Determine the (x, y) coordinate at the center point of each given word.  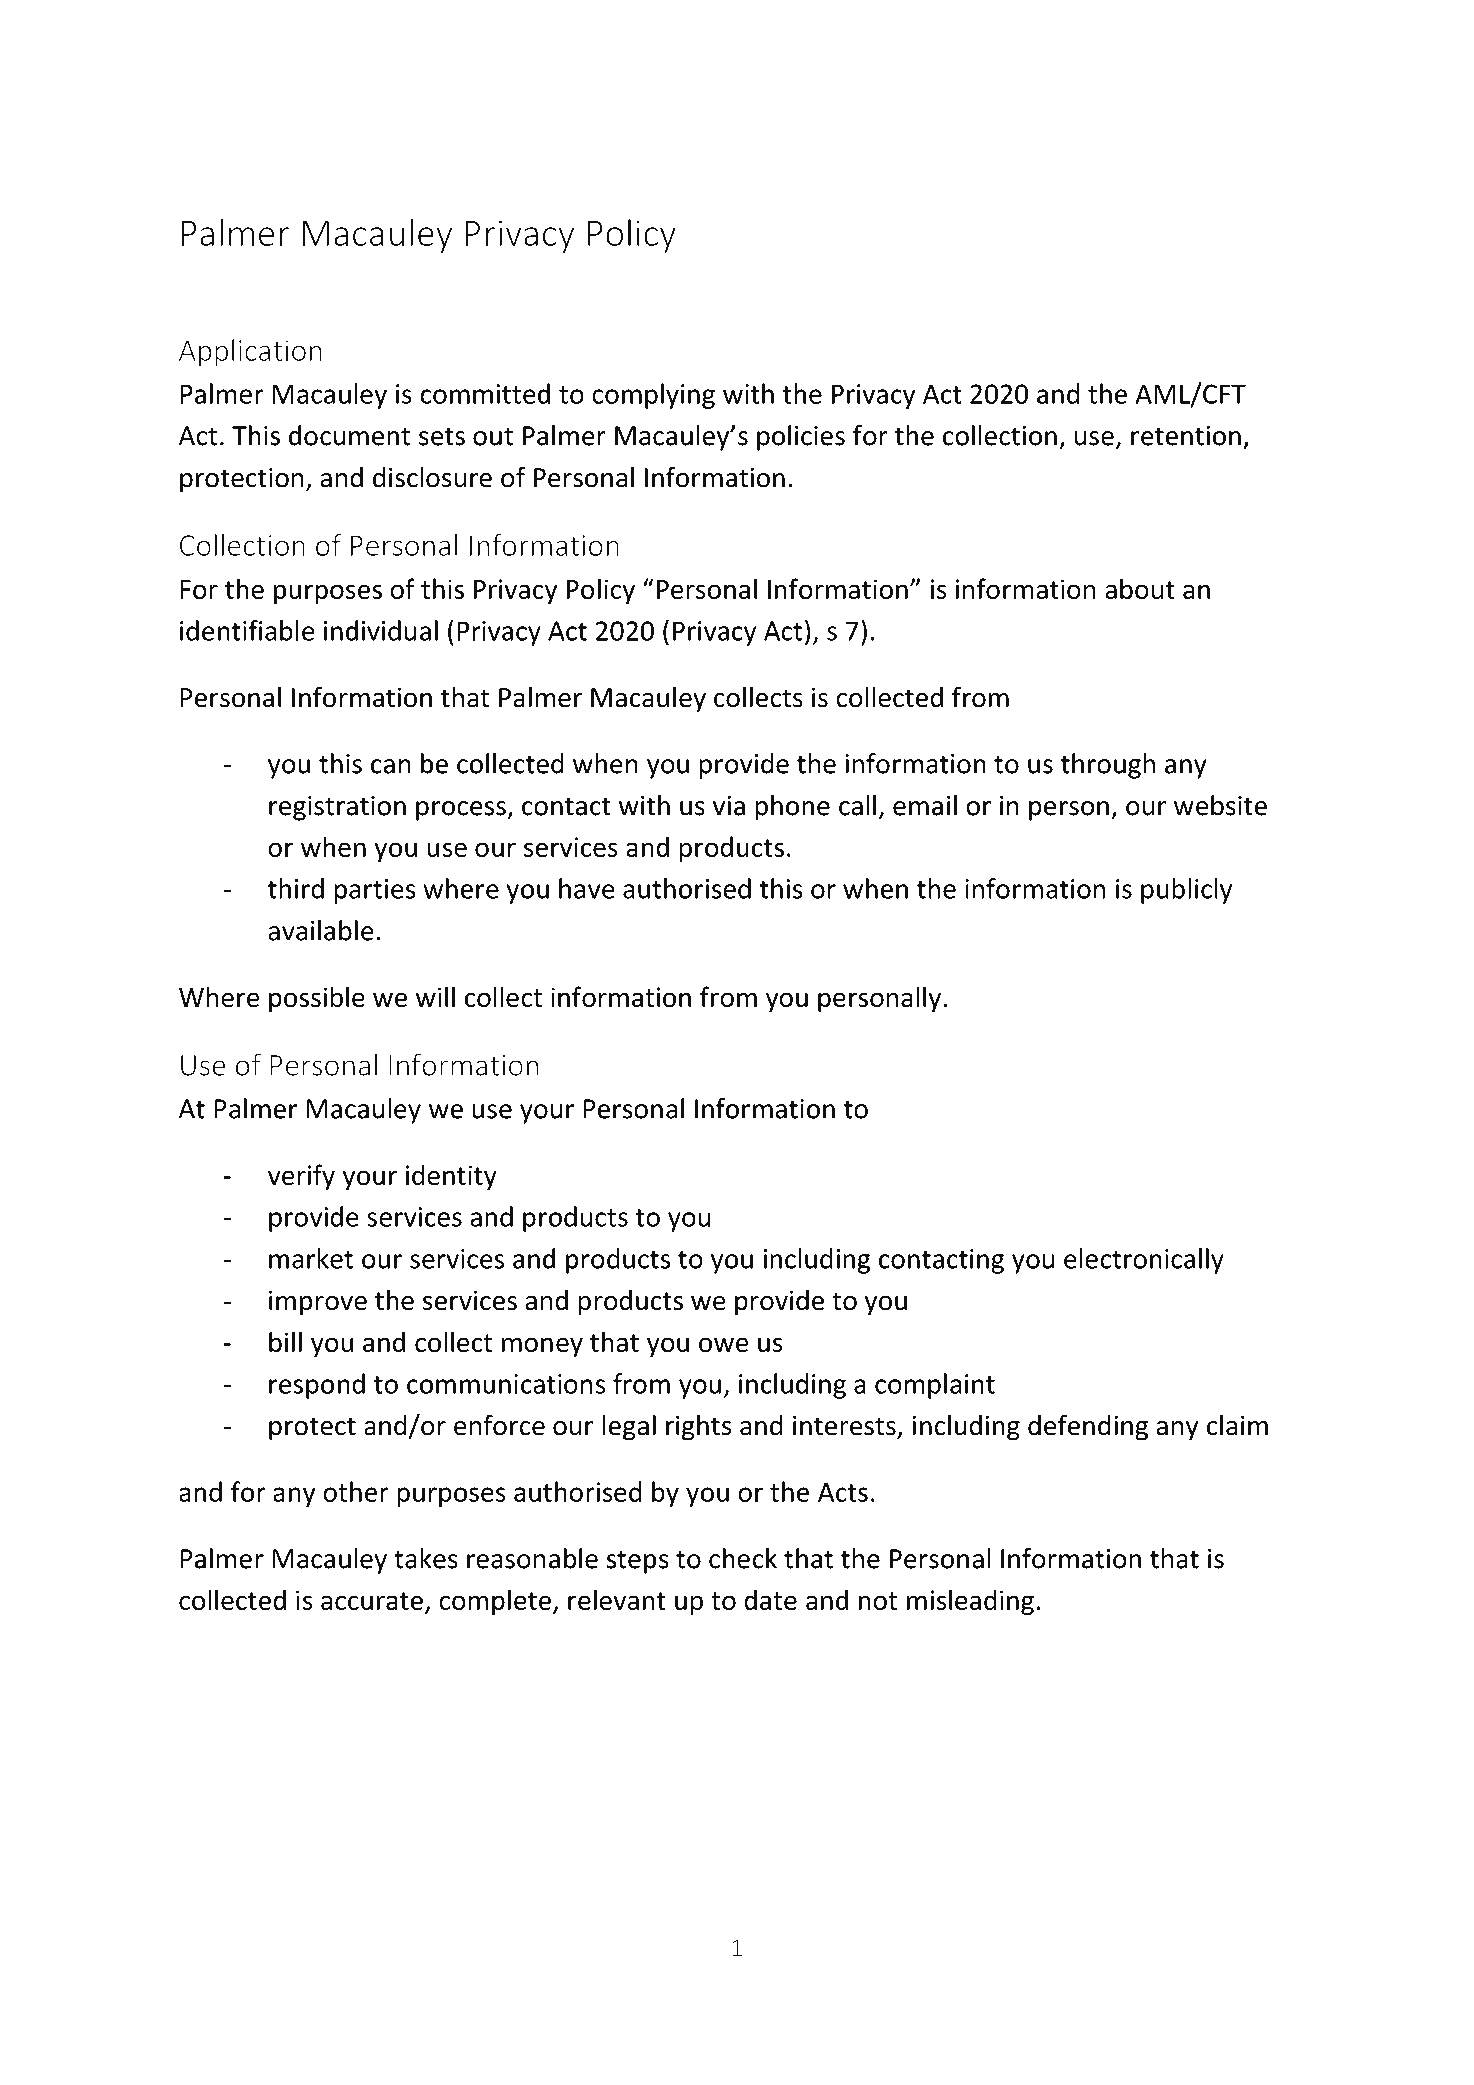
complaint (935, 1386)
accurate (372, 1601)
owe (723, 1345)
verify (301, 1177)
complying (653, 396)
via (729, 806)
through (1108, 766)
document (349, 435)
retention (1186, 436)
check (743, 1558)
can (391, 766)
